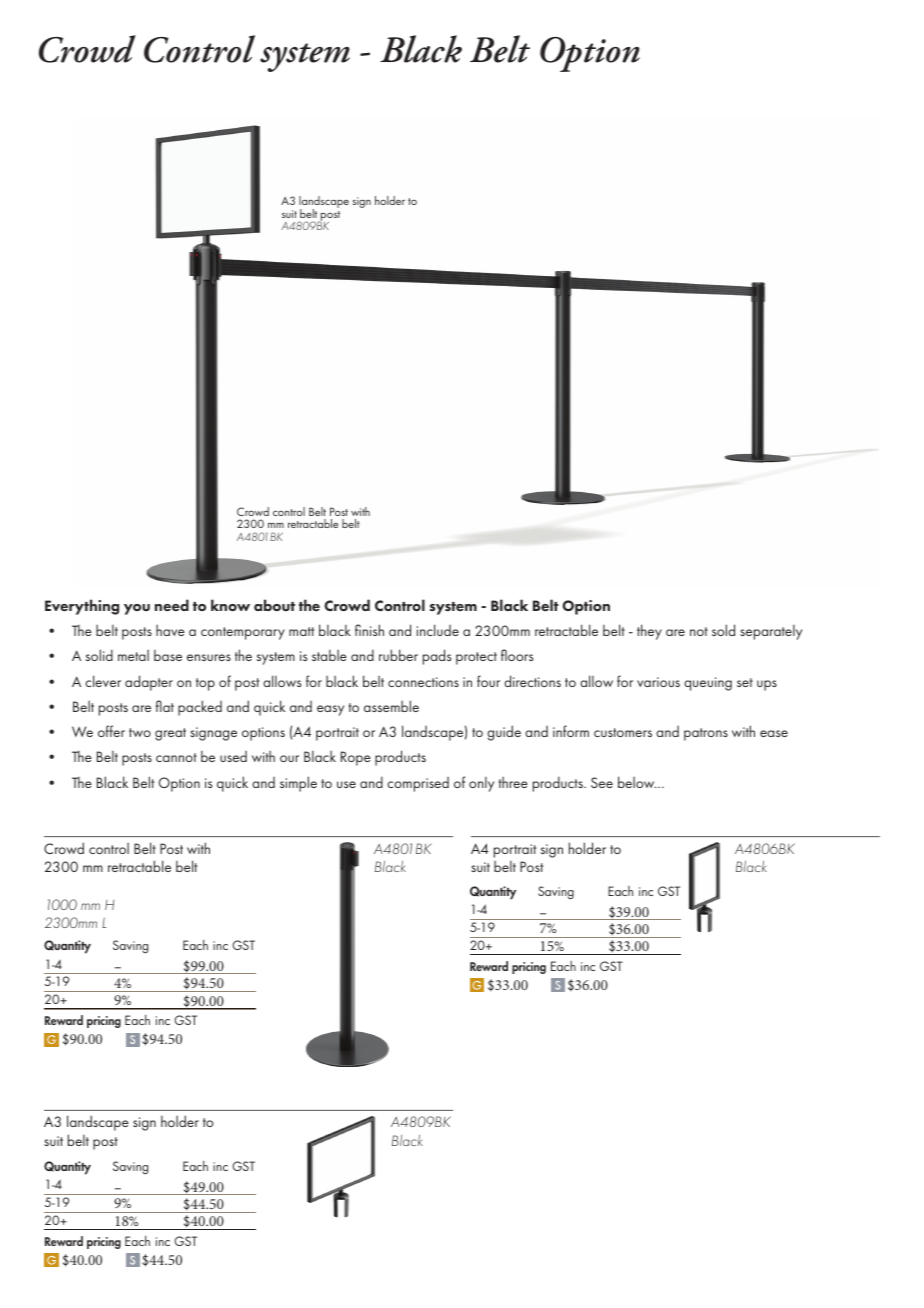 The width and height of the page is (924, 1308). What do you see at coordinates (658, 682) in the page?
I see `various` at bounding box center [658, 682].
